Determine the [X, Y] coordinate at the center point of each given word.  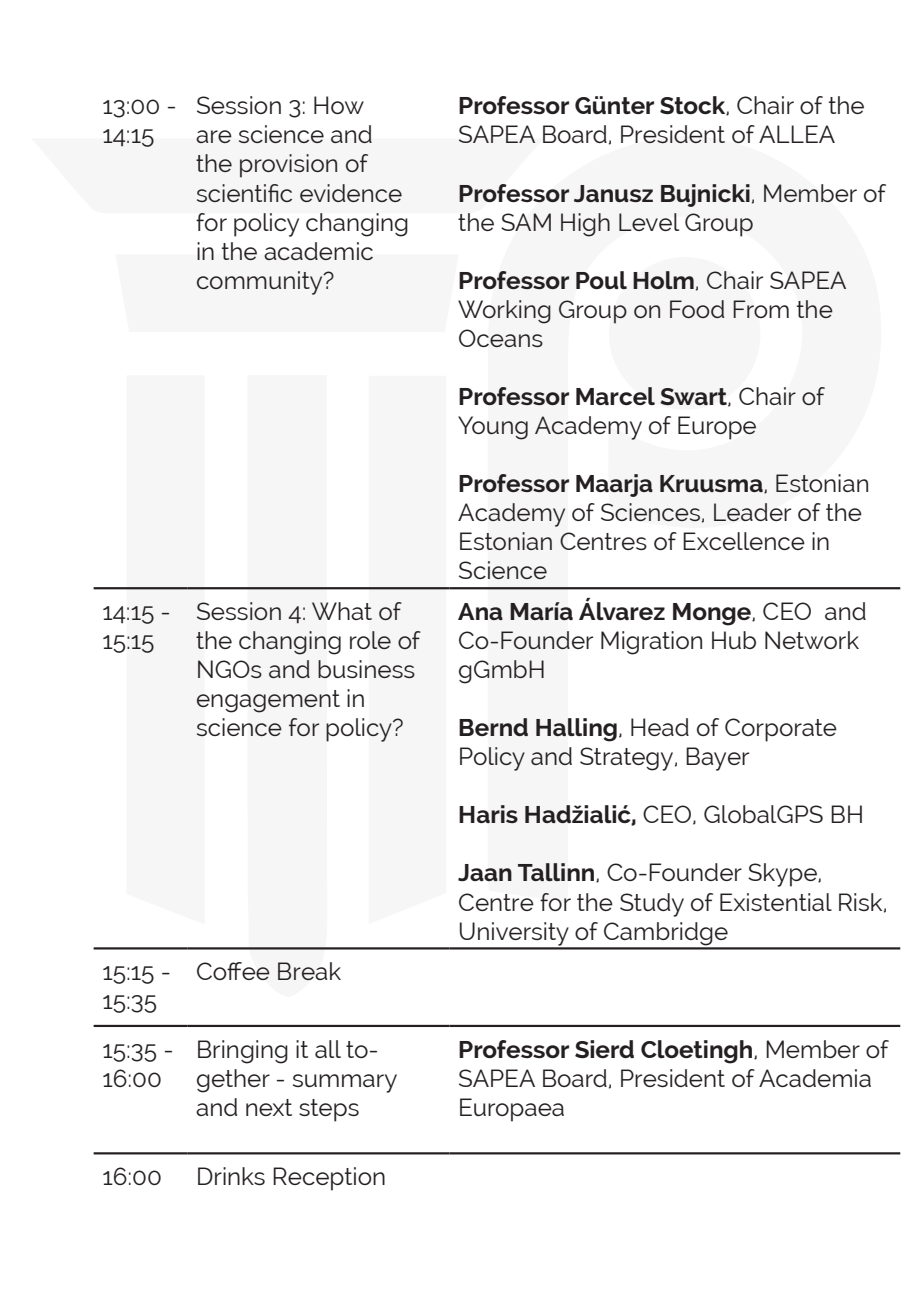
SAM [526, 222]
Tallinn [557, 872]
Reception [329, 1179]
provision [288, 166]
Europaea [512, 1110]
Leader [752, 512]
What [342, 611]
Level [649, 222]
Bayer [717, 759]
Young [493, 428]
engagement [268, 701]
